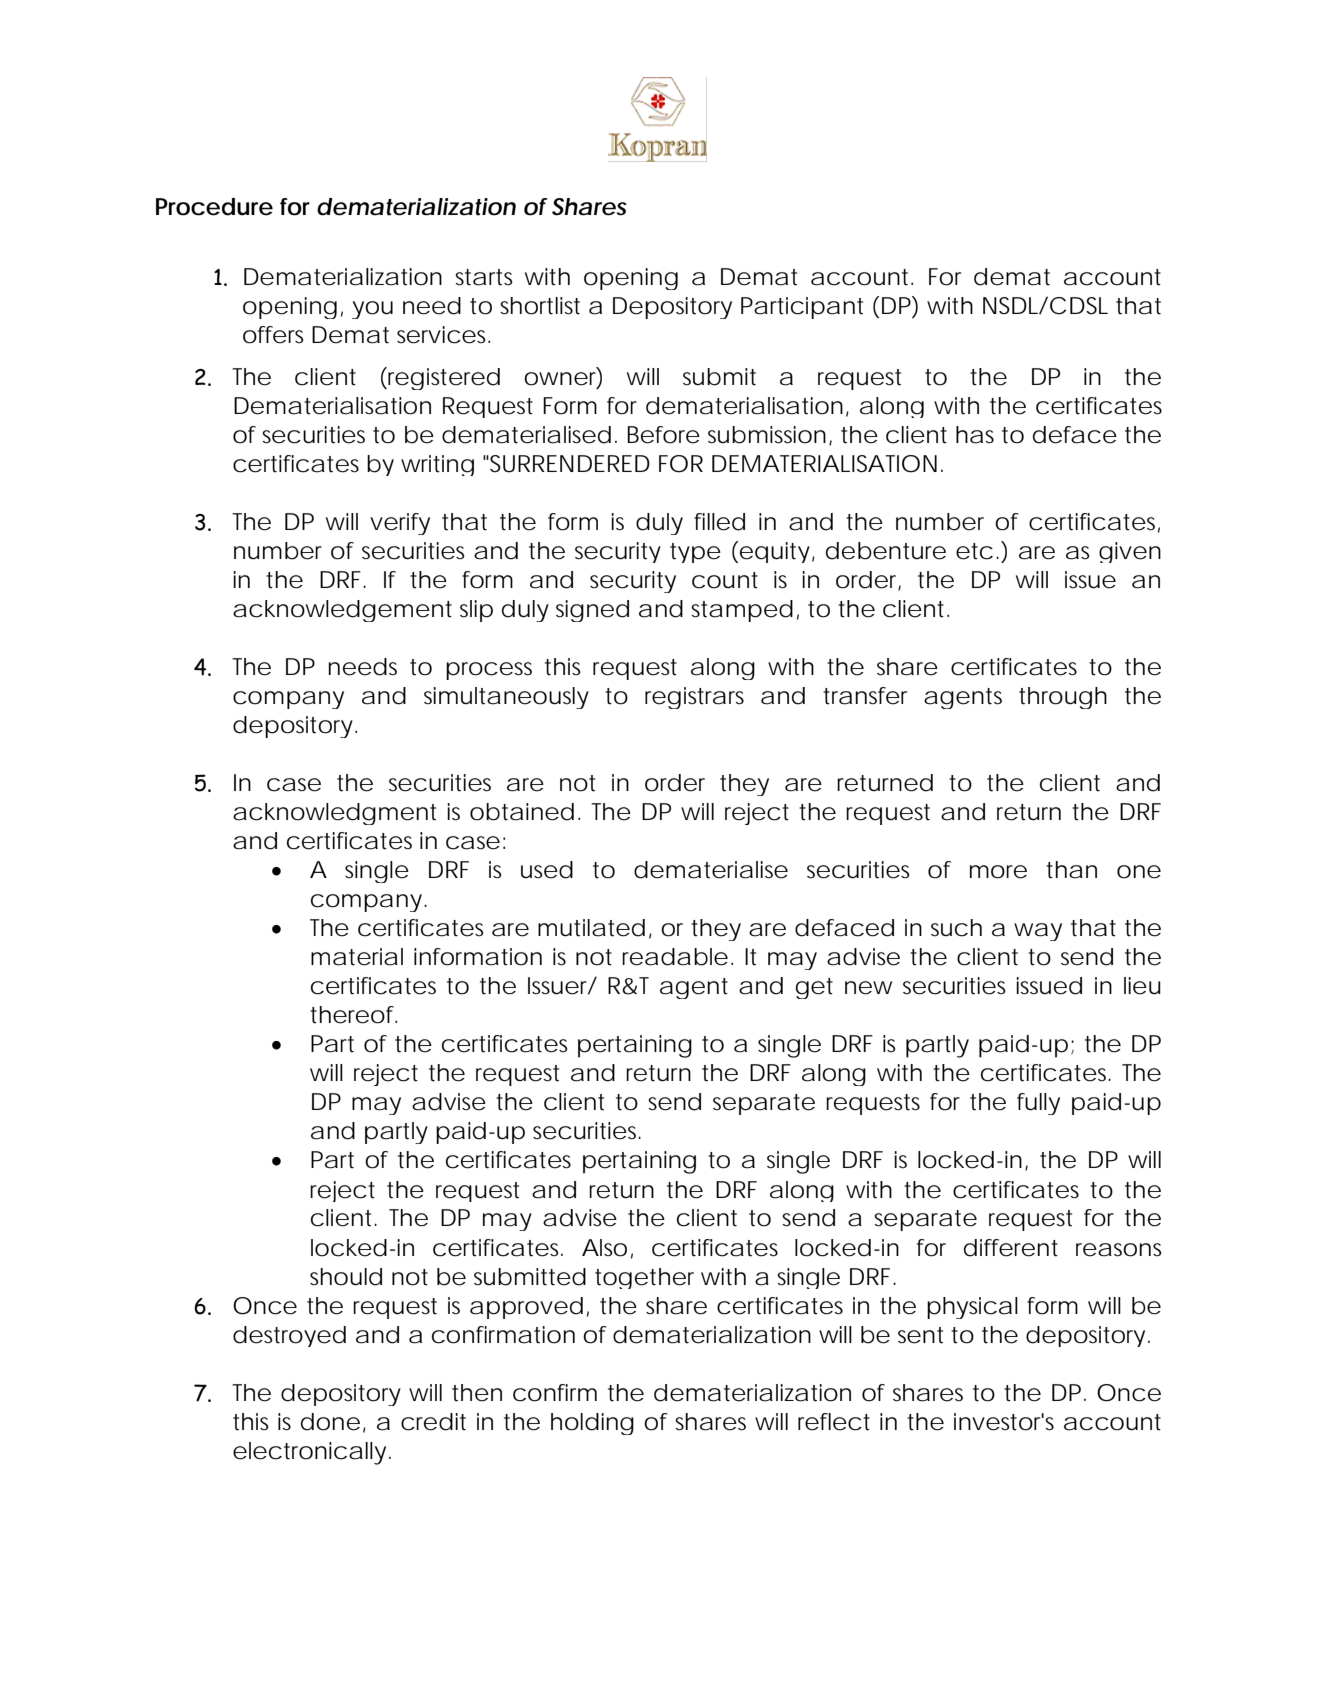 The height and width of the page is (1705, 1317). Describe the element at coordinates (372, 310) in the page. I see `you` at that location.
